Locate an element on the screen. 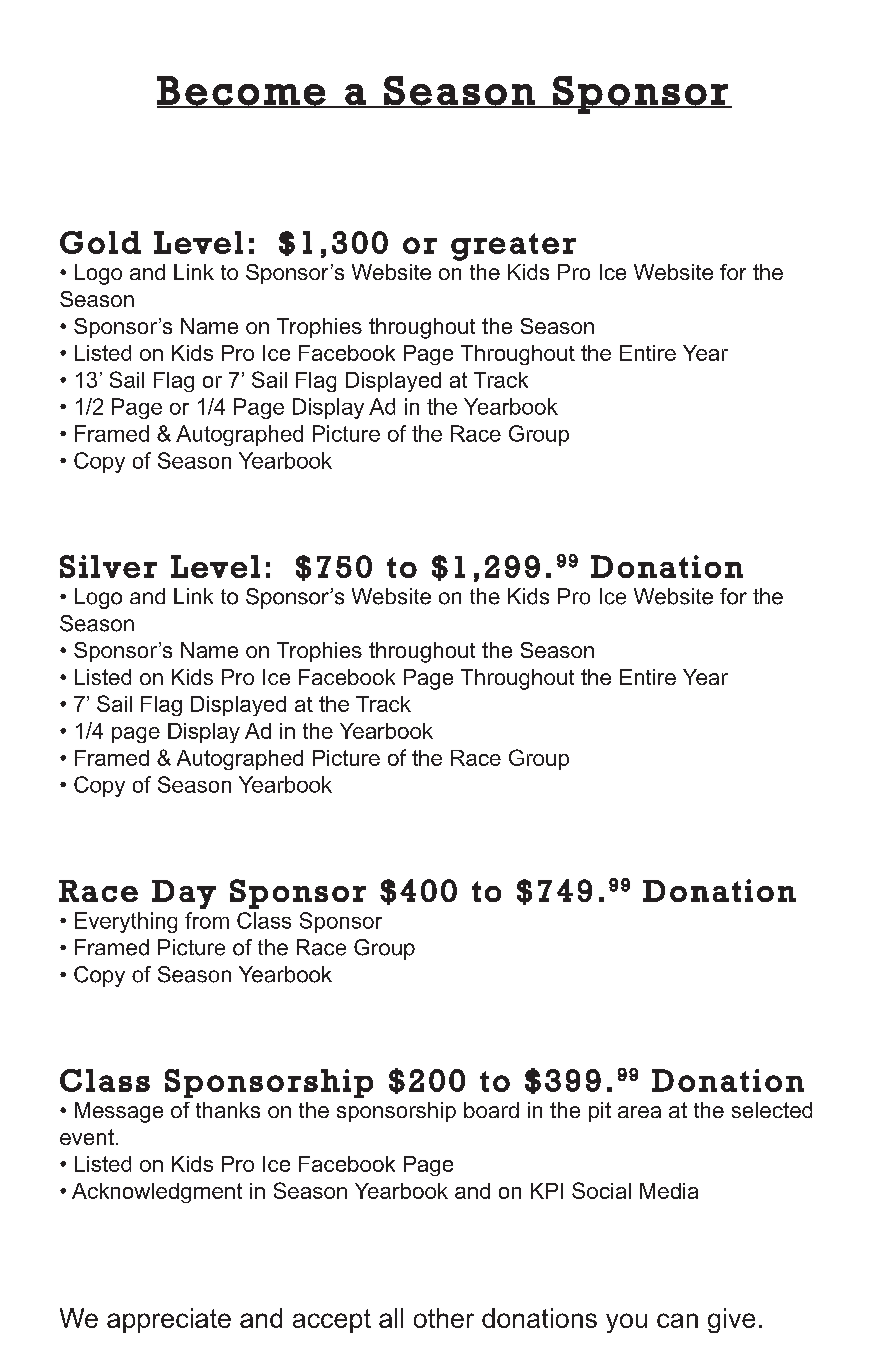 The width and height of the screenshot is (887, 1372). area is located at coordinates (639, 1112).
